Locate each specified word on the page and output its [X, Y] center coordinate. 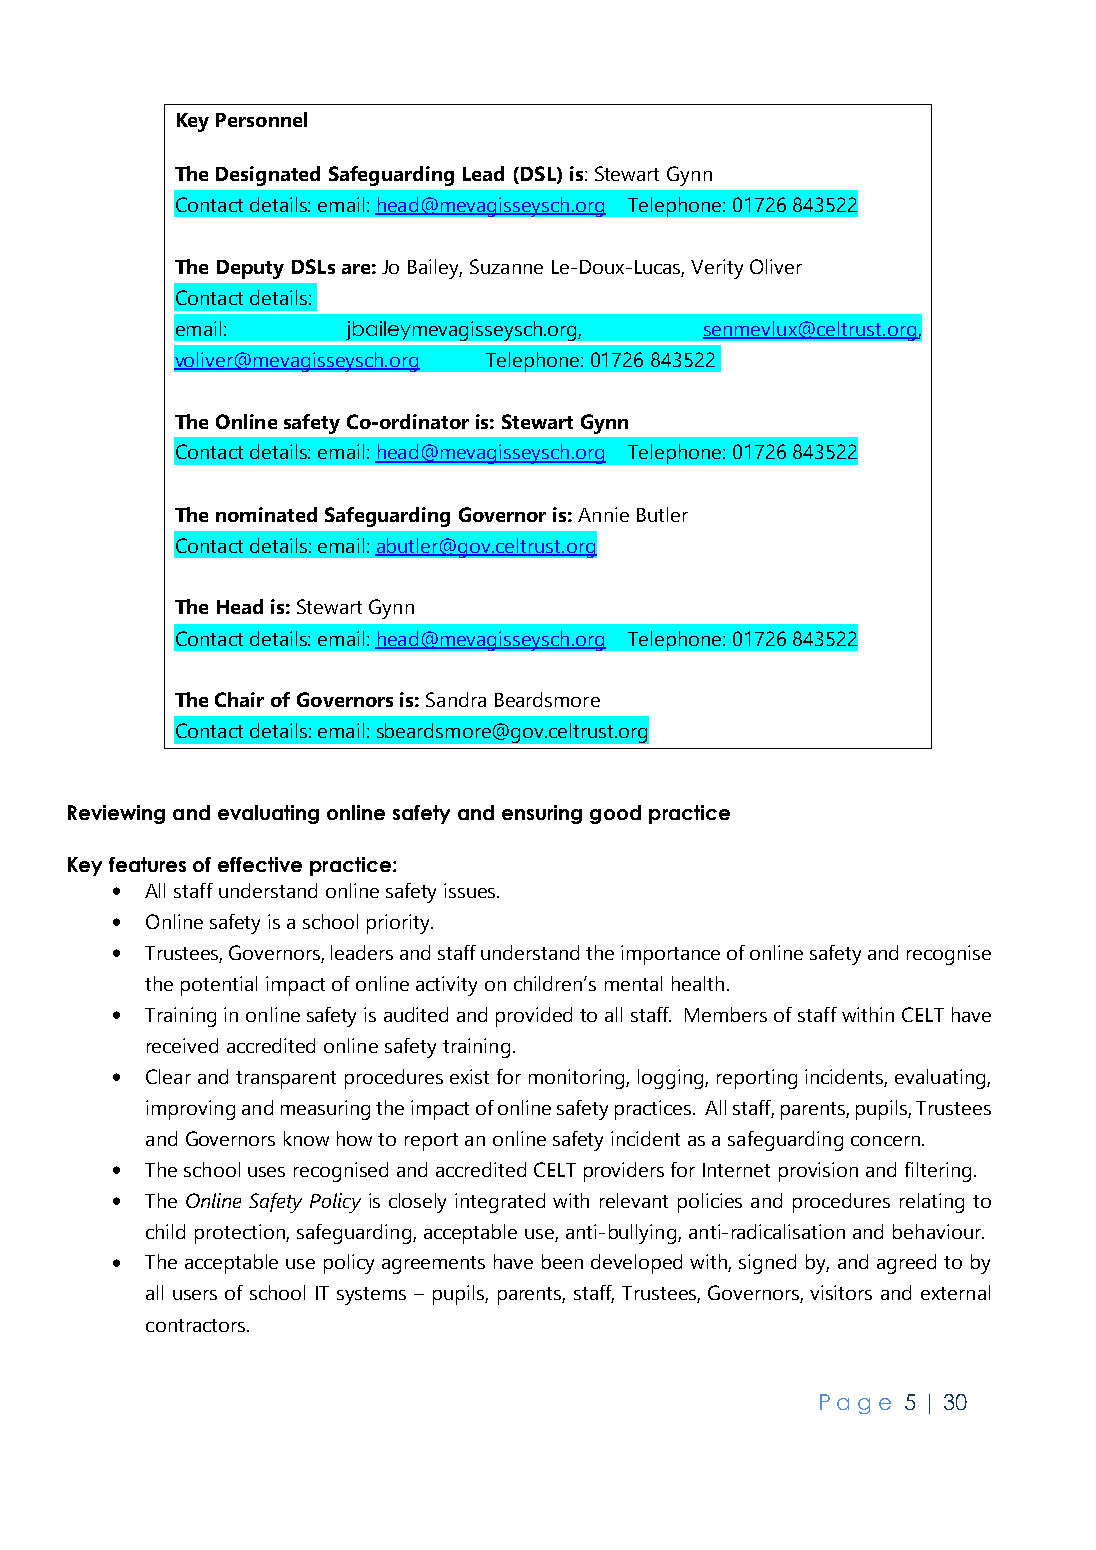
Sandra [456, 699]
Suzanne [506, 266]
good [615, 814]
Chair [239, 699]
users [195, 1295]
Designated [268, 176]
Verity [717, 269]
